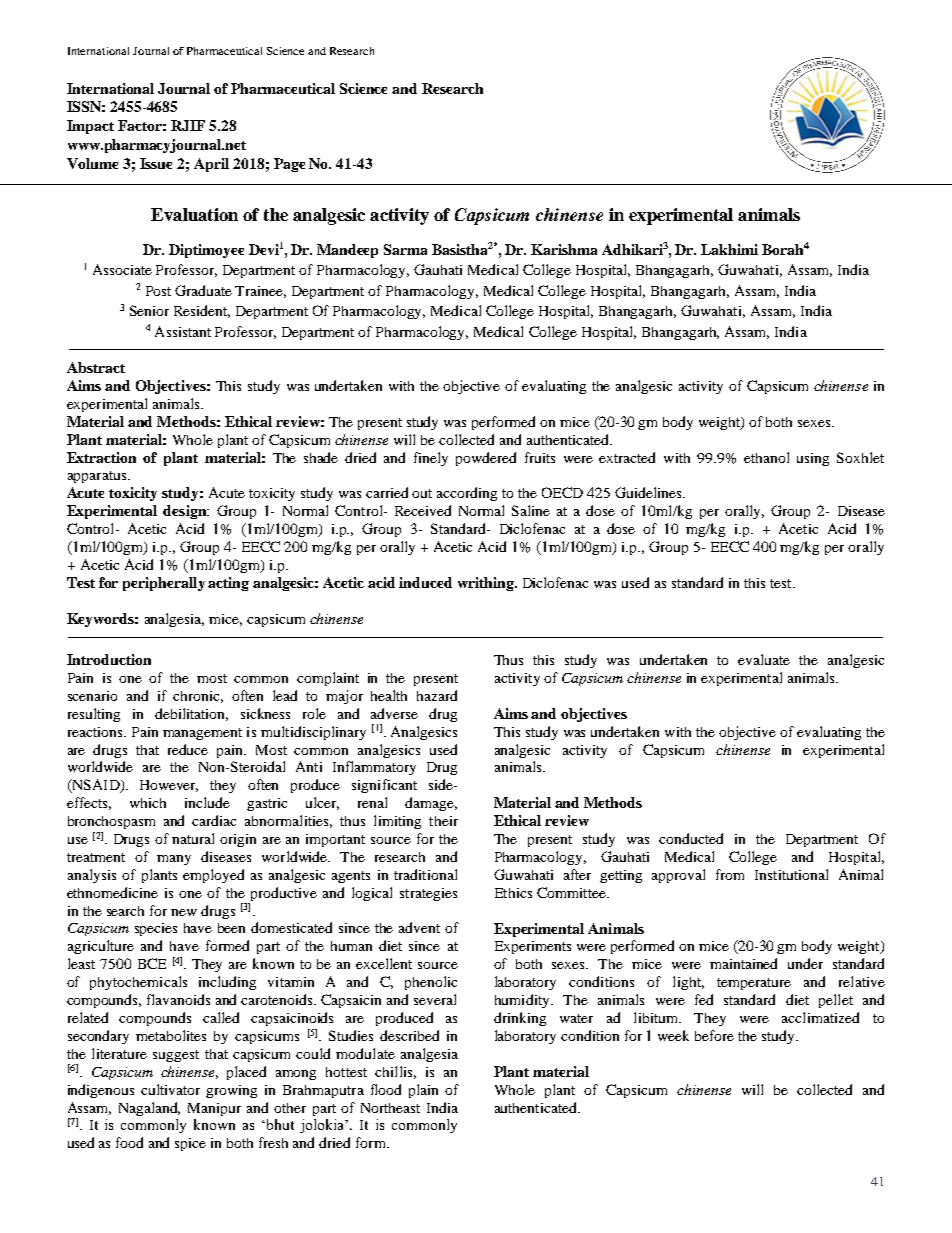  I want to click on Institutional, so click(791, 874).
